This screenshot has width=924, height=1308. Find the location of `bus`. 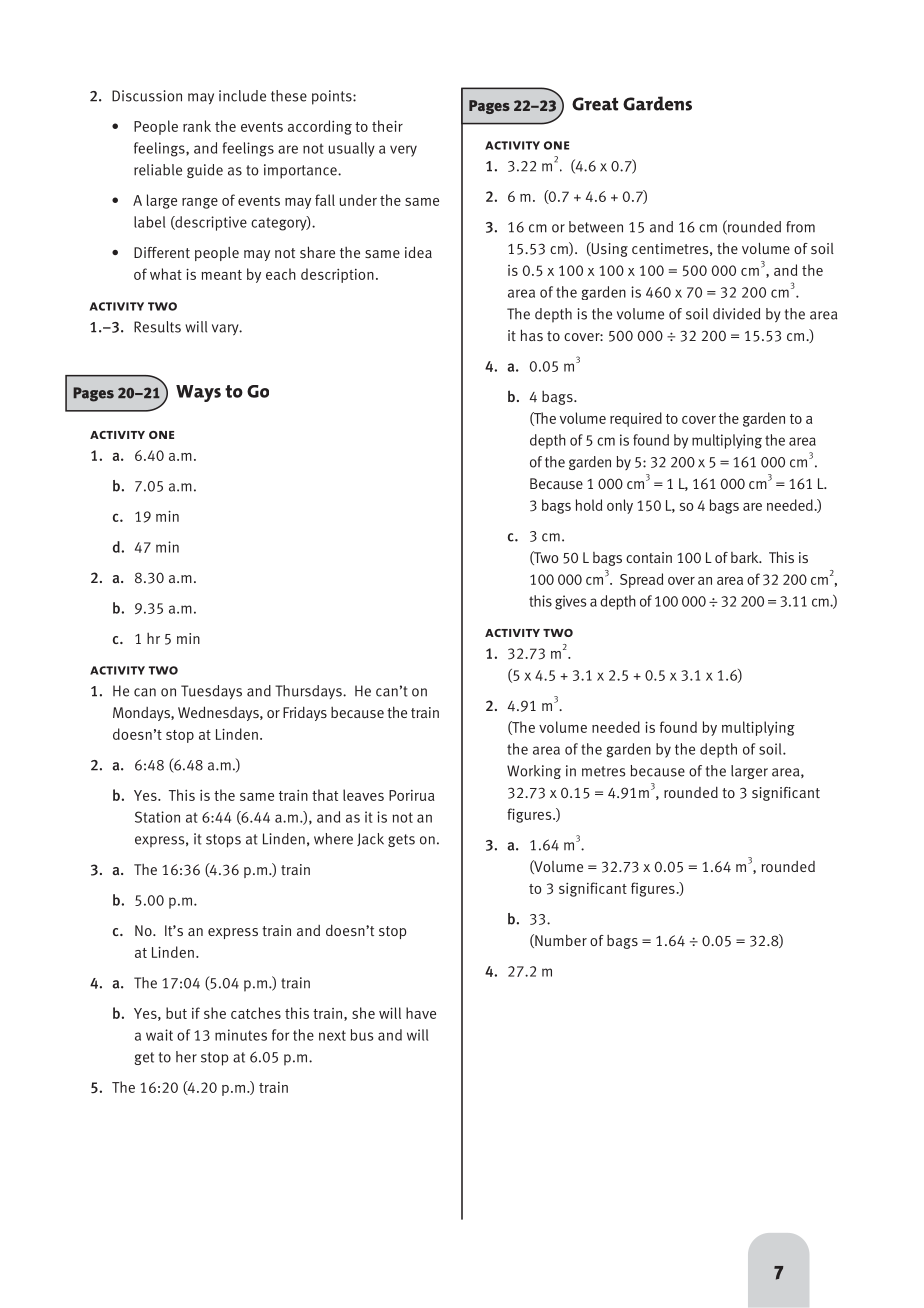

bus is located at coordinates (362, 1035).
